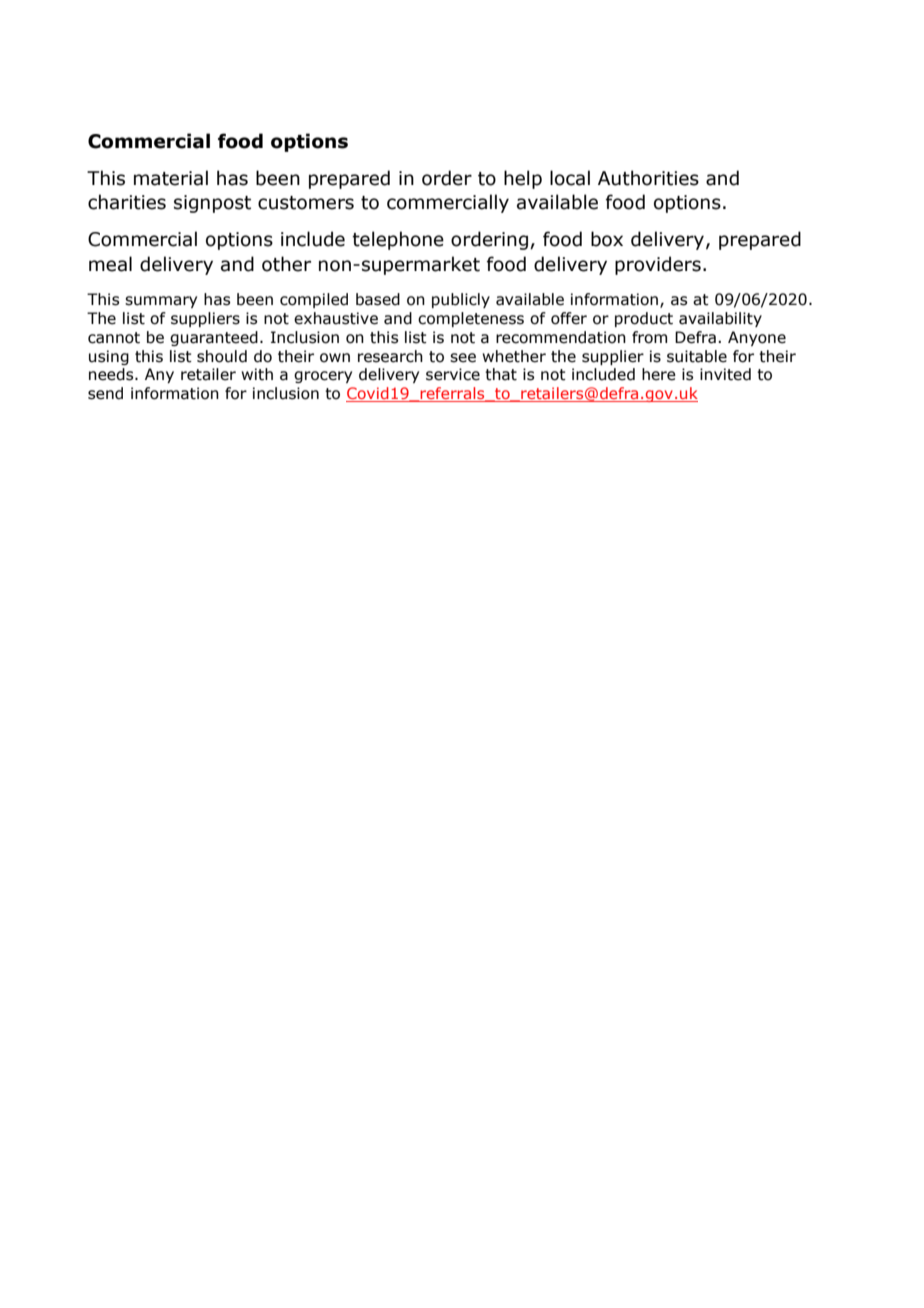  What do you see at coordinates (105, 393) in the screenshot?
I see `send` at bounding box center [105, 393].
